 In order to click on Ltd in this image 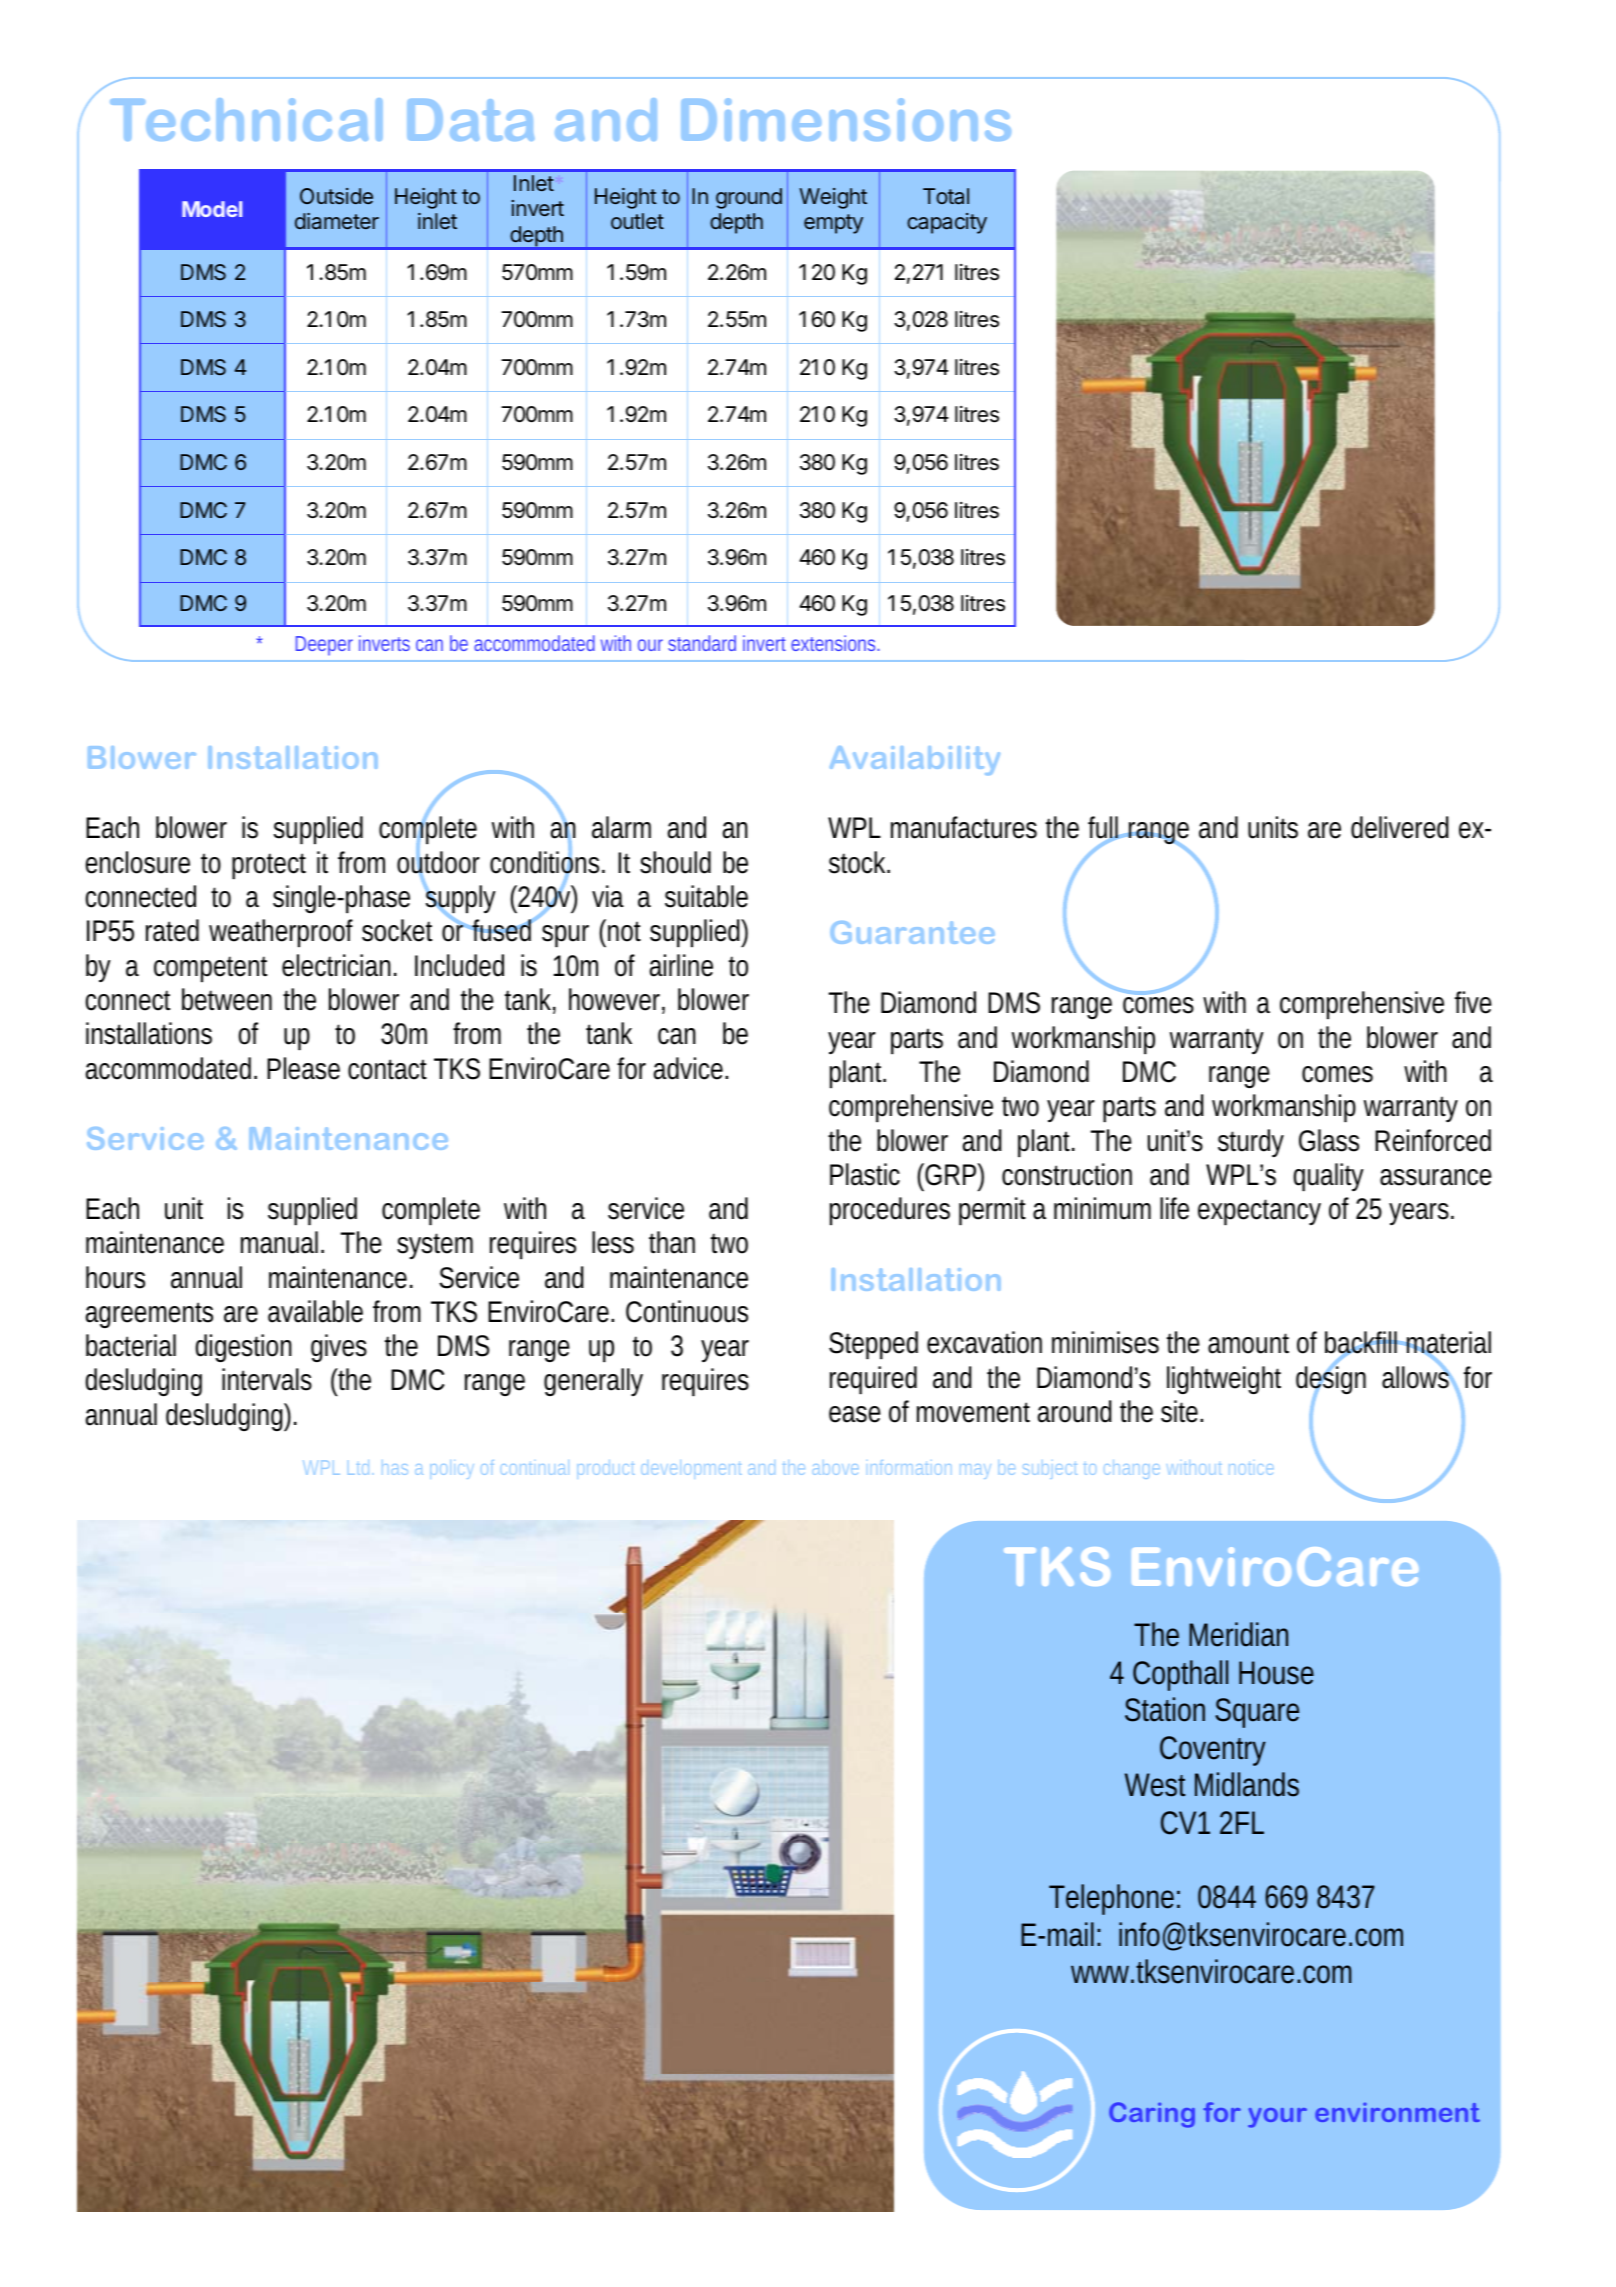, I will do `click(358, 1467)`.
